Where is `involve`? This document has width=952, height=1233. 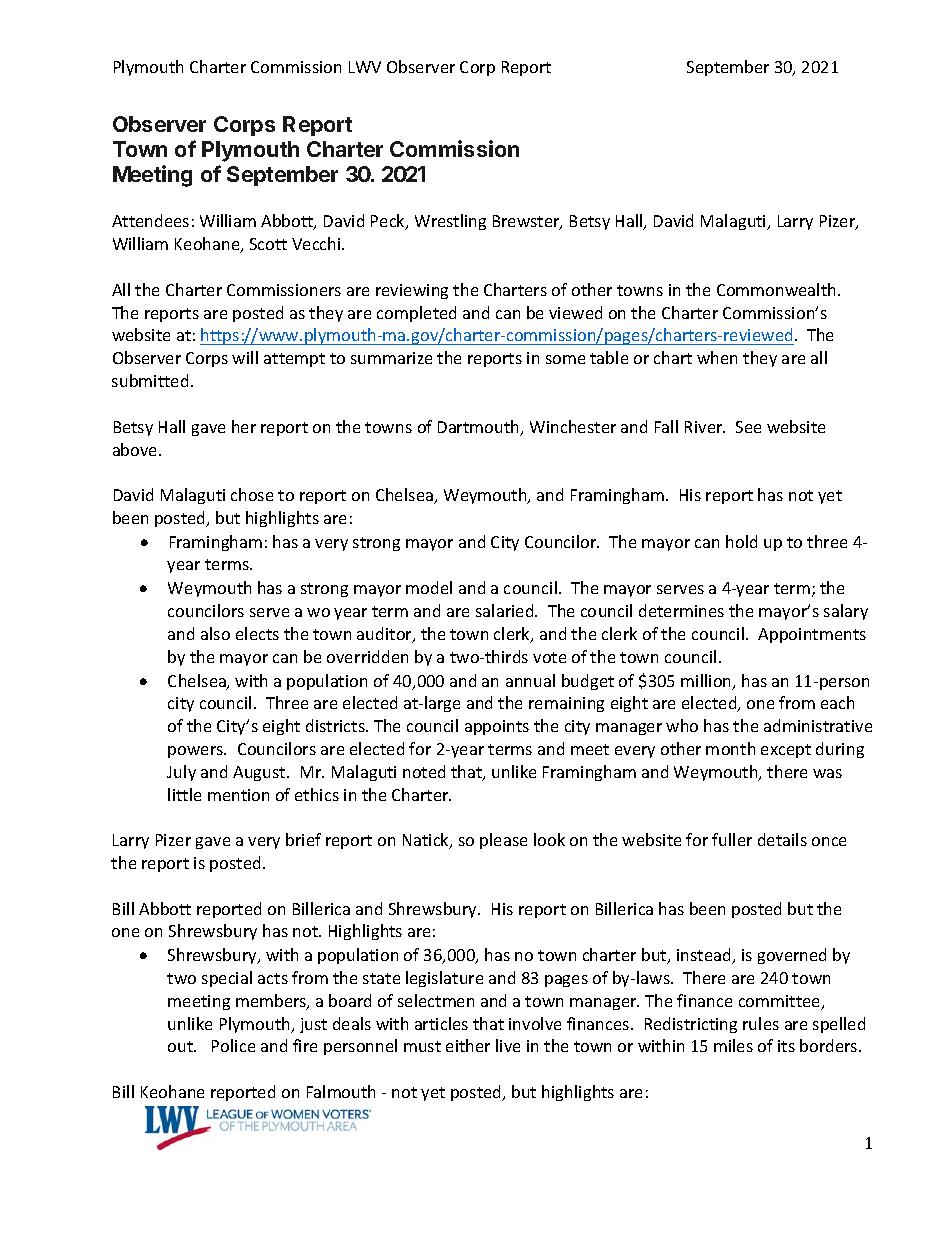
involve is located at coordinates (535, 1023).
